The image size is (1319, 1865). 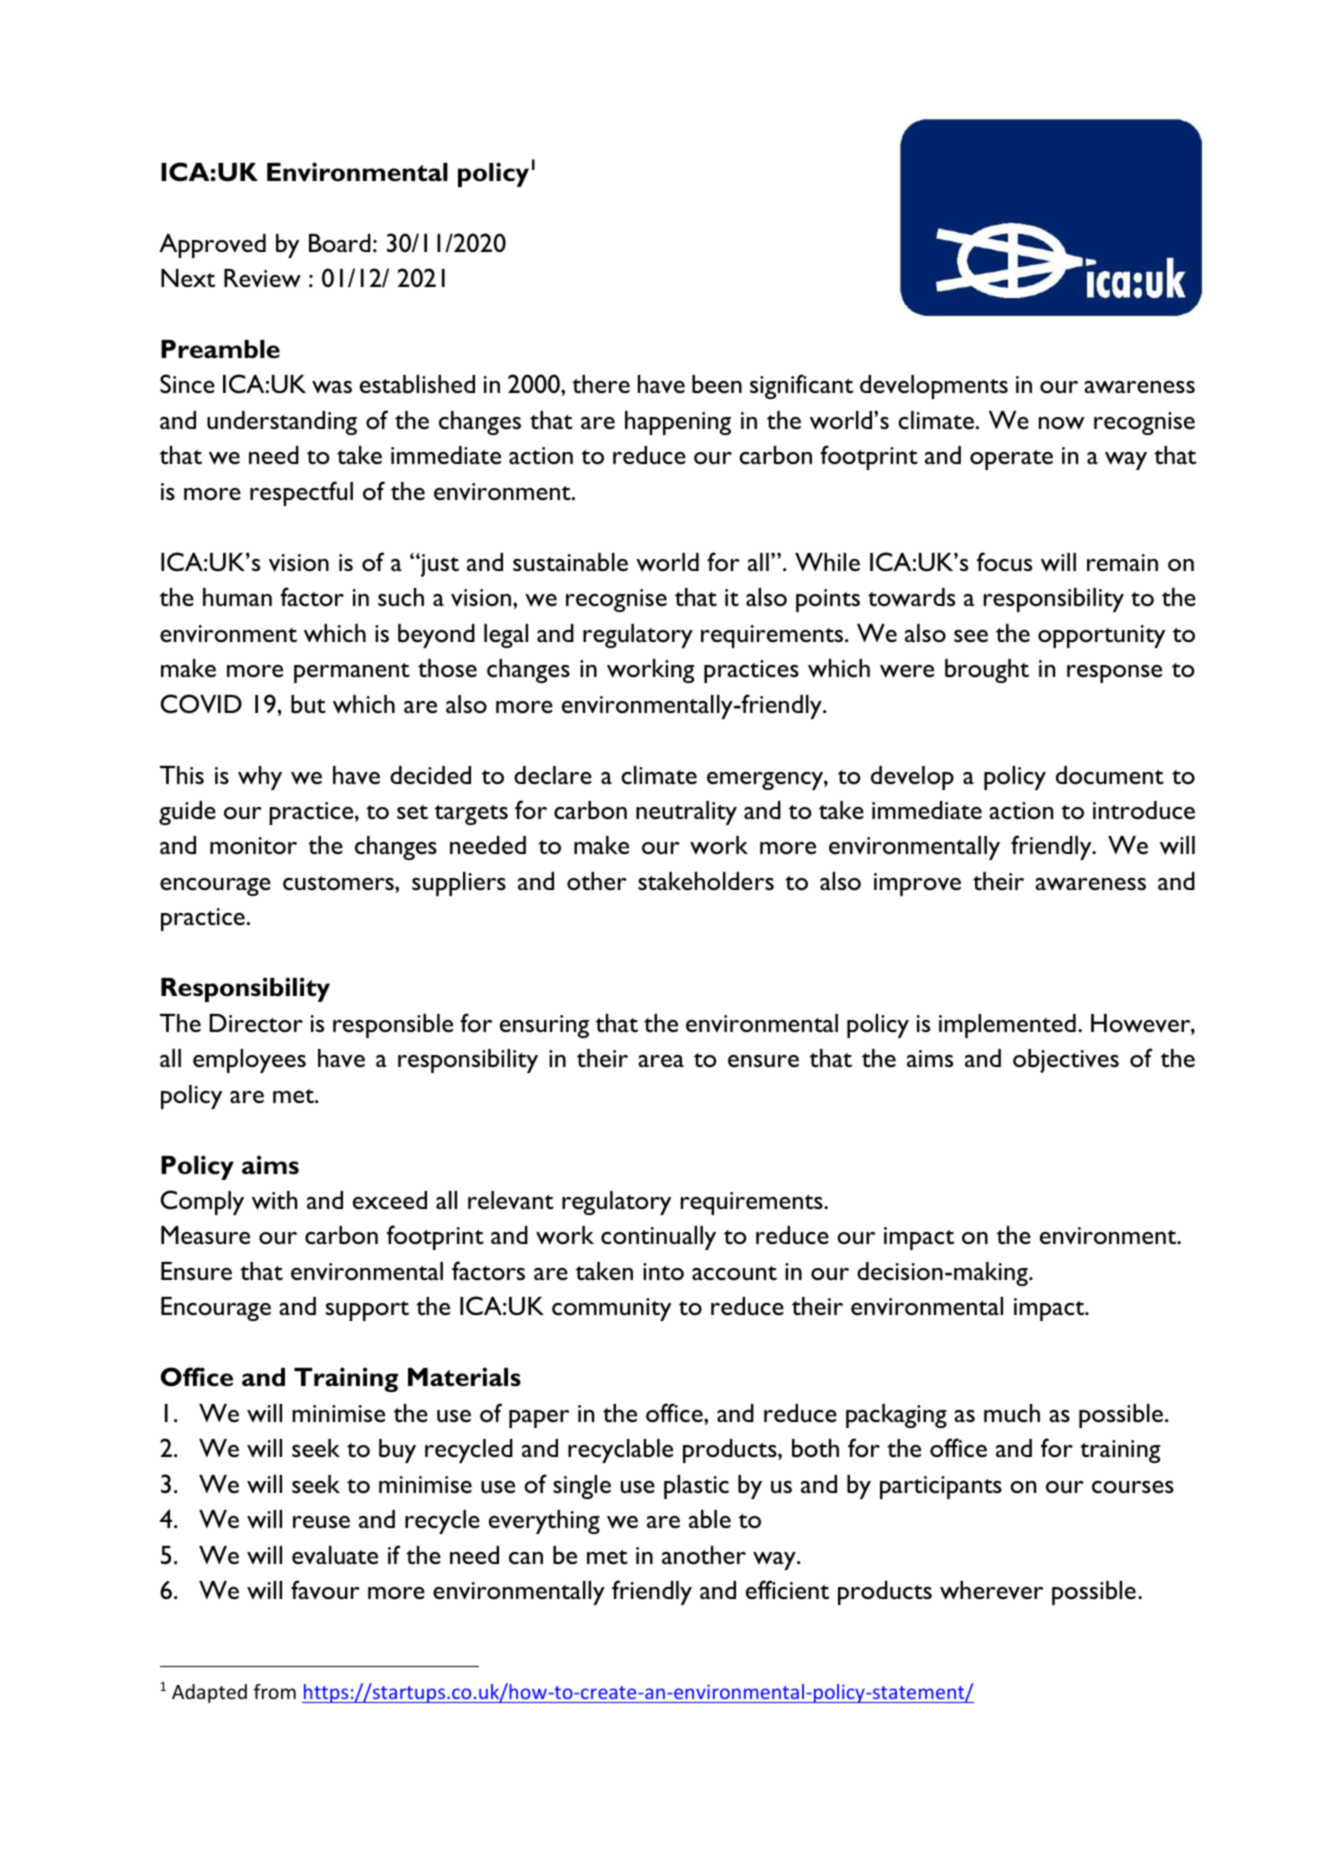 I want to click on wherever, so click(x=991, y=1590).
